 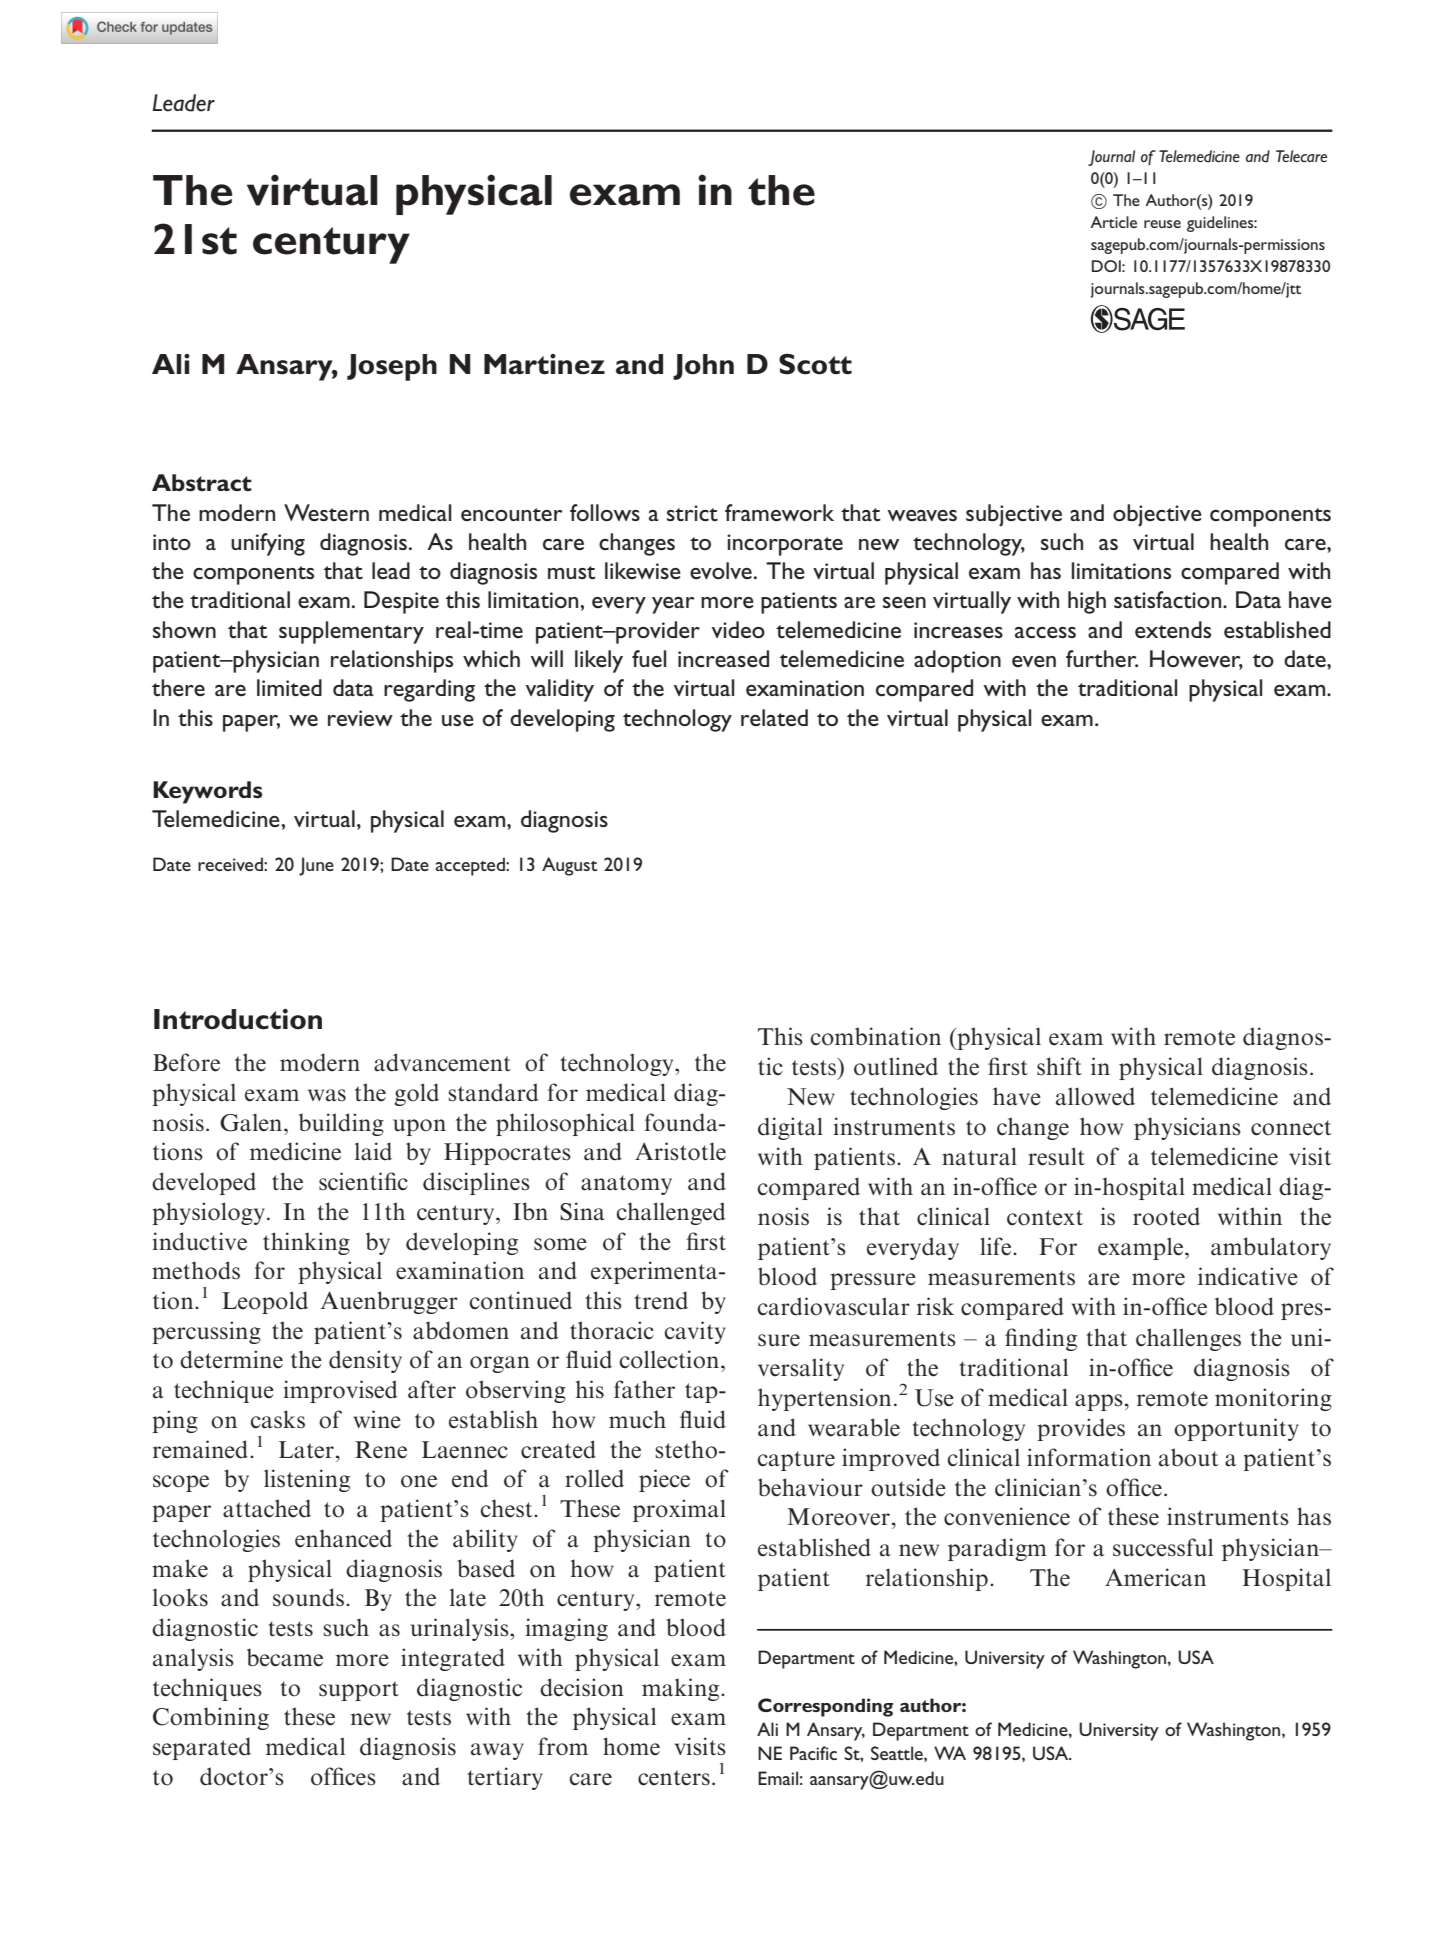 What do you see at coordinates (392, 367) in the screenshot?
I see `Joseph` at bounding box center [392, 367].
